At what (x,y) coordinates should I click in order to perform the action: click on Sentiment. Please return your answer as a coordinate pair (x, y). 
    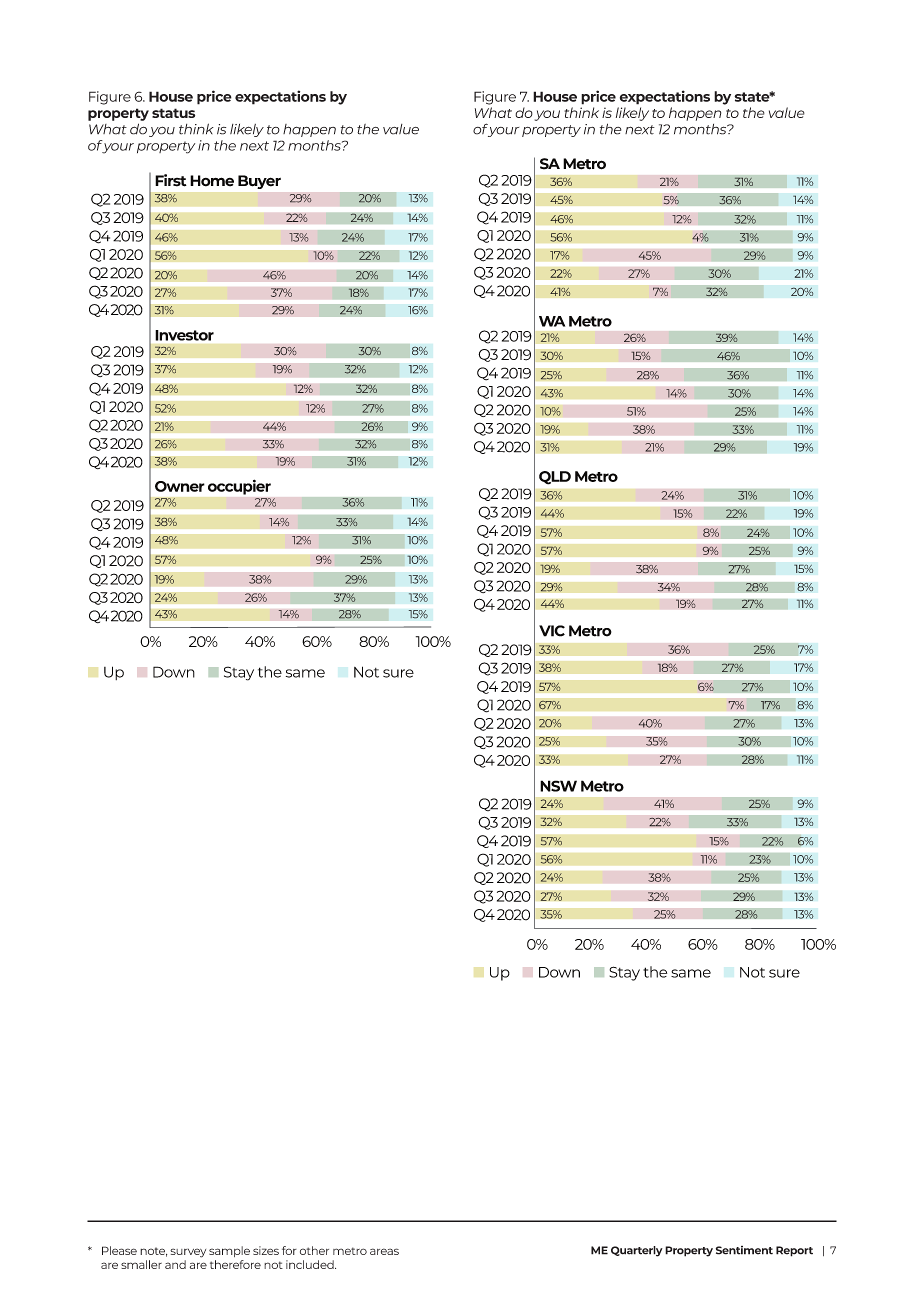
    Looking at the image, I should click on (744, 1250).
